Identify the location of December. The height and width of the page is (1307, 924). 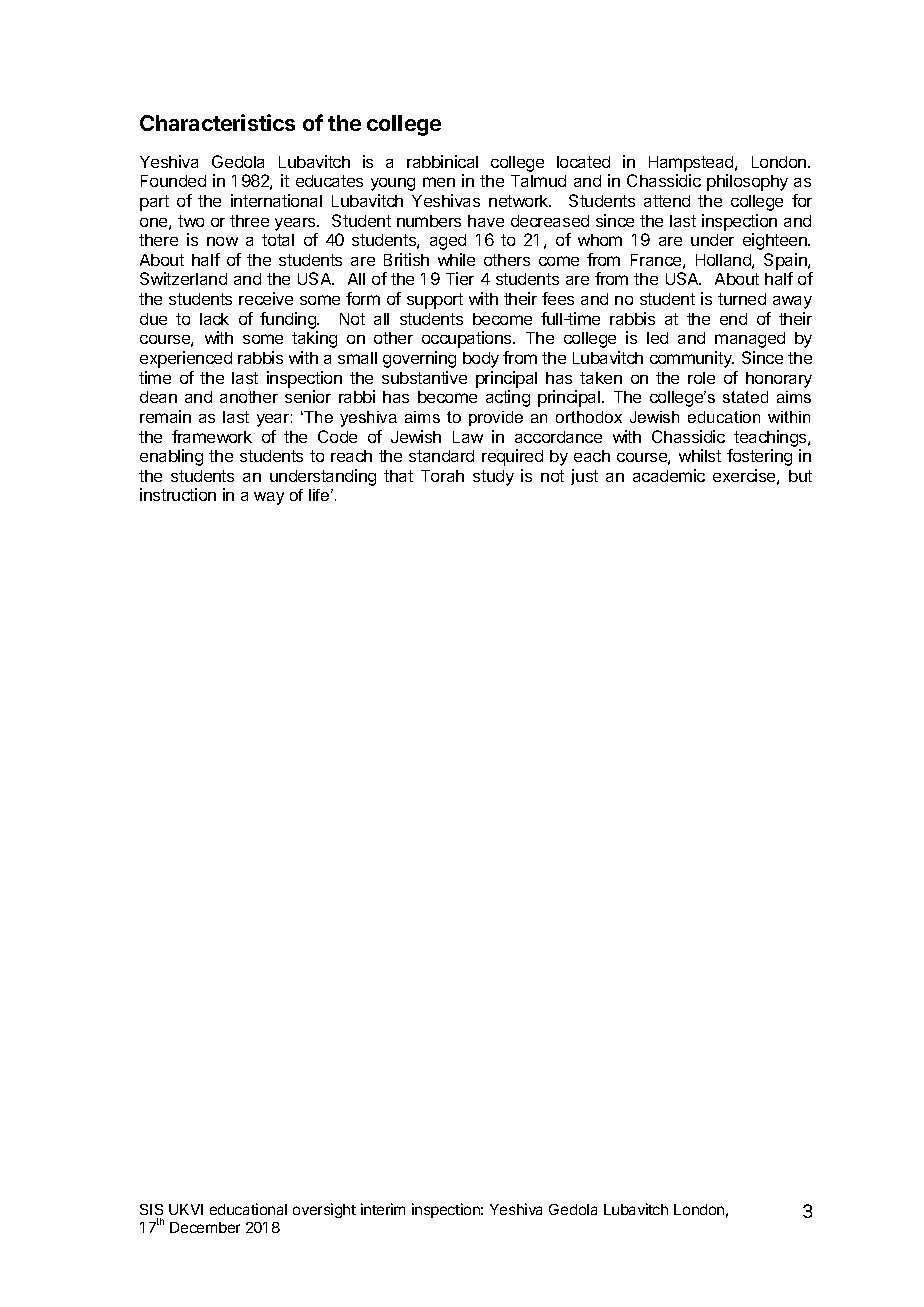
(205, 1227).
